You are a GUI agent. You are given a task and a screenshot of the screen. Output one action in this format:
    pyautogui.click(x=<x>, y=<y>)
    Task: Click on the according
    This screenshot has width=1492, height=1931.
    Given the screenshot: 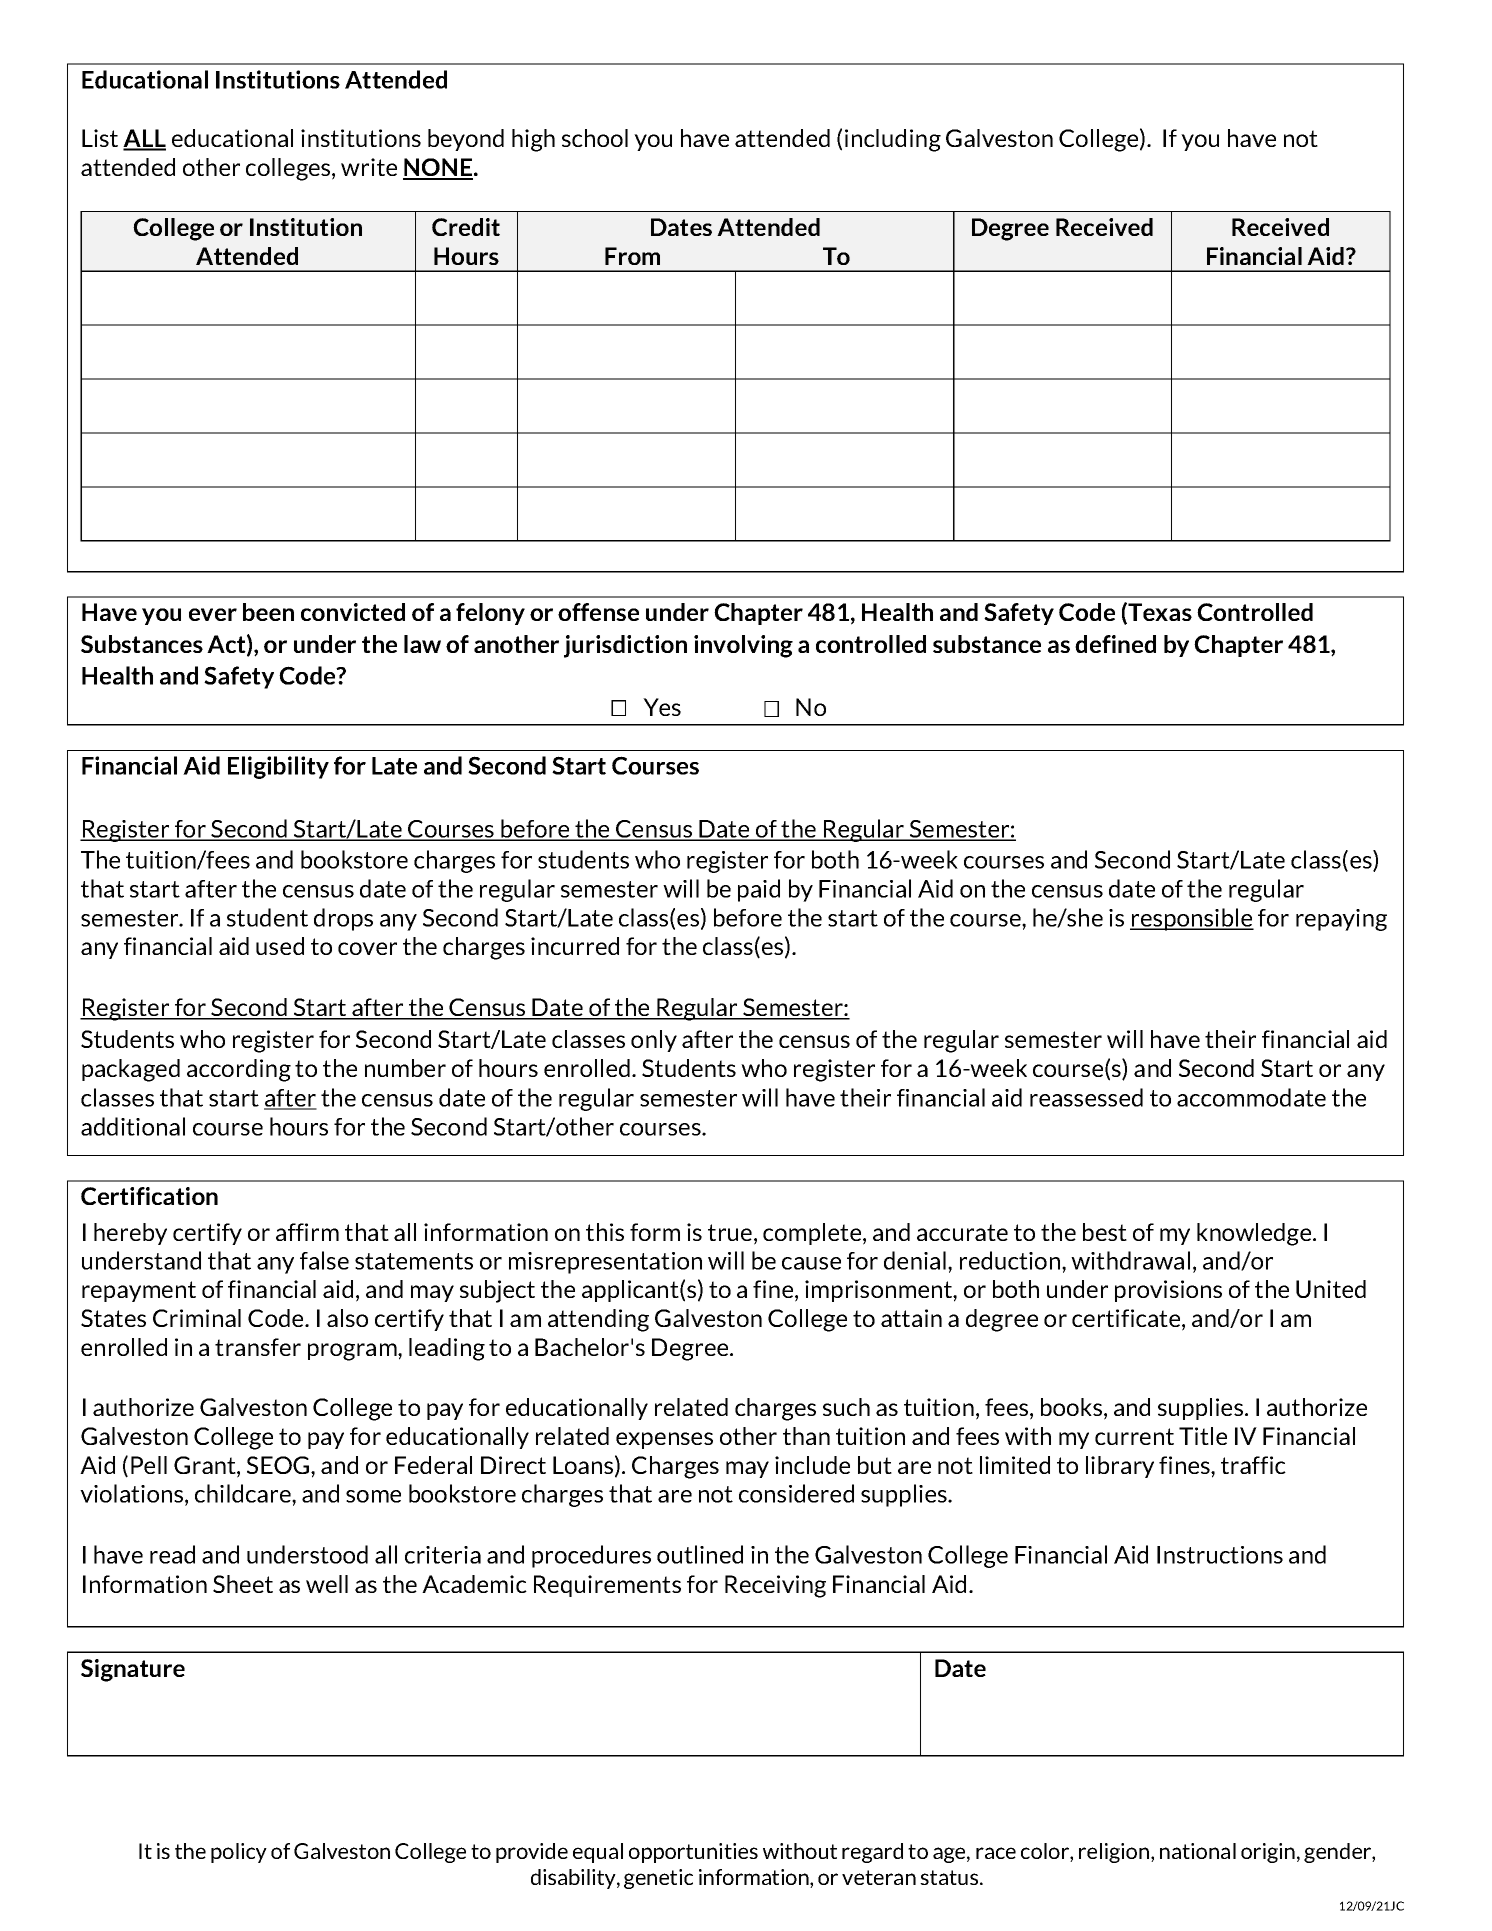 What is the action you would take?
    pyautogui.click(x=239, y=1070)
